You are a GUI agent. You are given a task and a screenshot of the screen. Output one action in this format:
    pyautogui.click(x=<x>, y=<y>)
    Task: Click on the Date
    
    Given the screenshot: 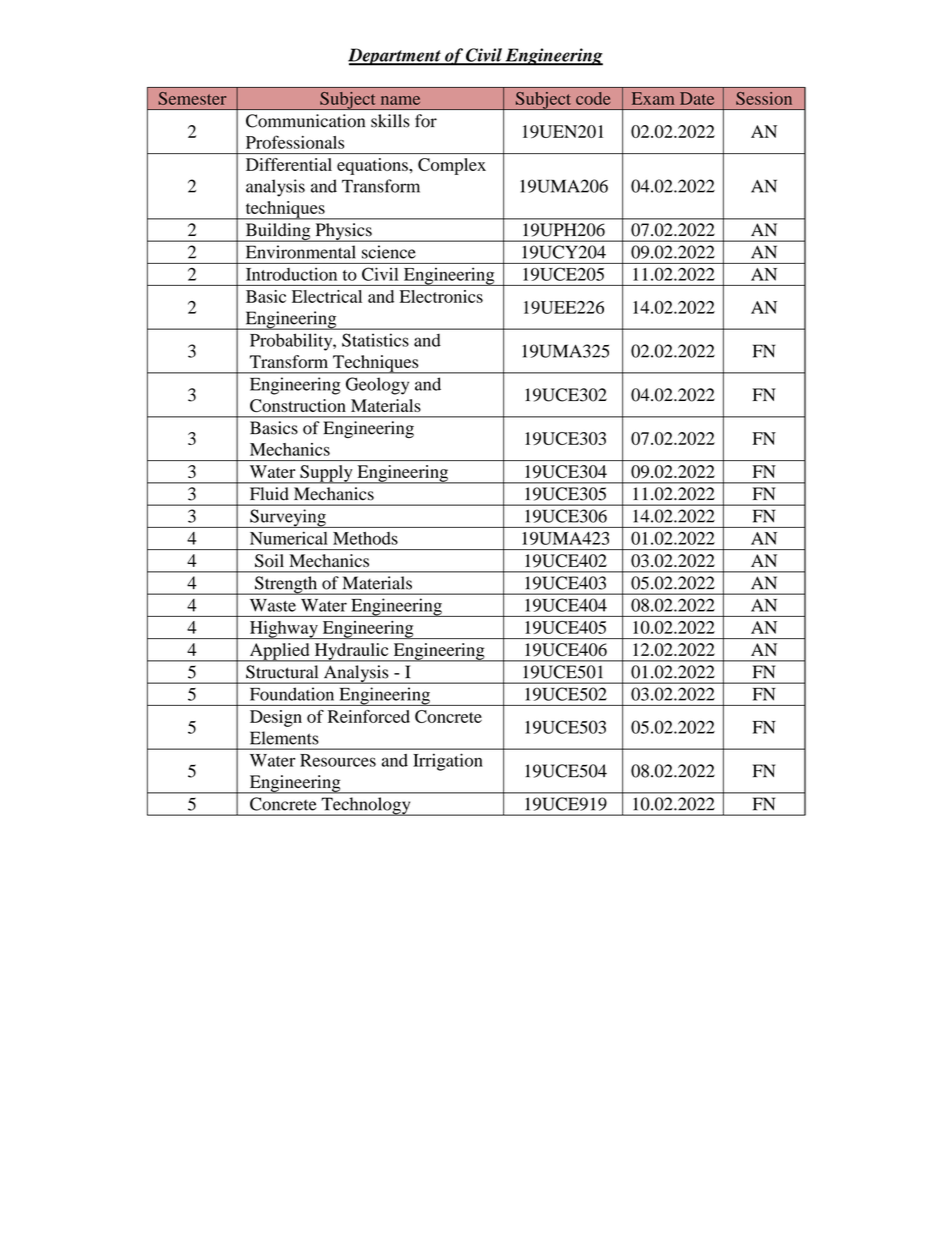 What is the action you would take?
    pyautogui.click(x=697, y=98)
